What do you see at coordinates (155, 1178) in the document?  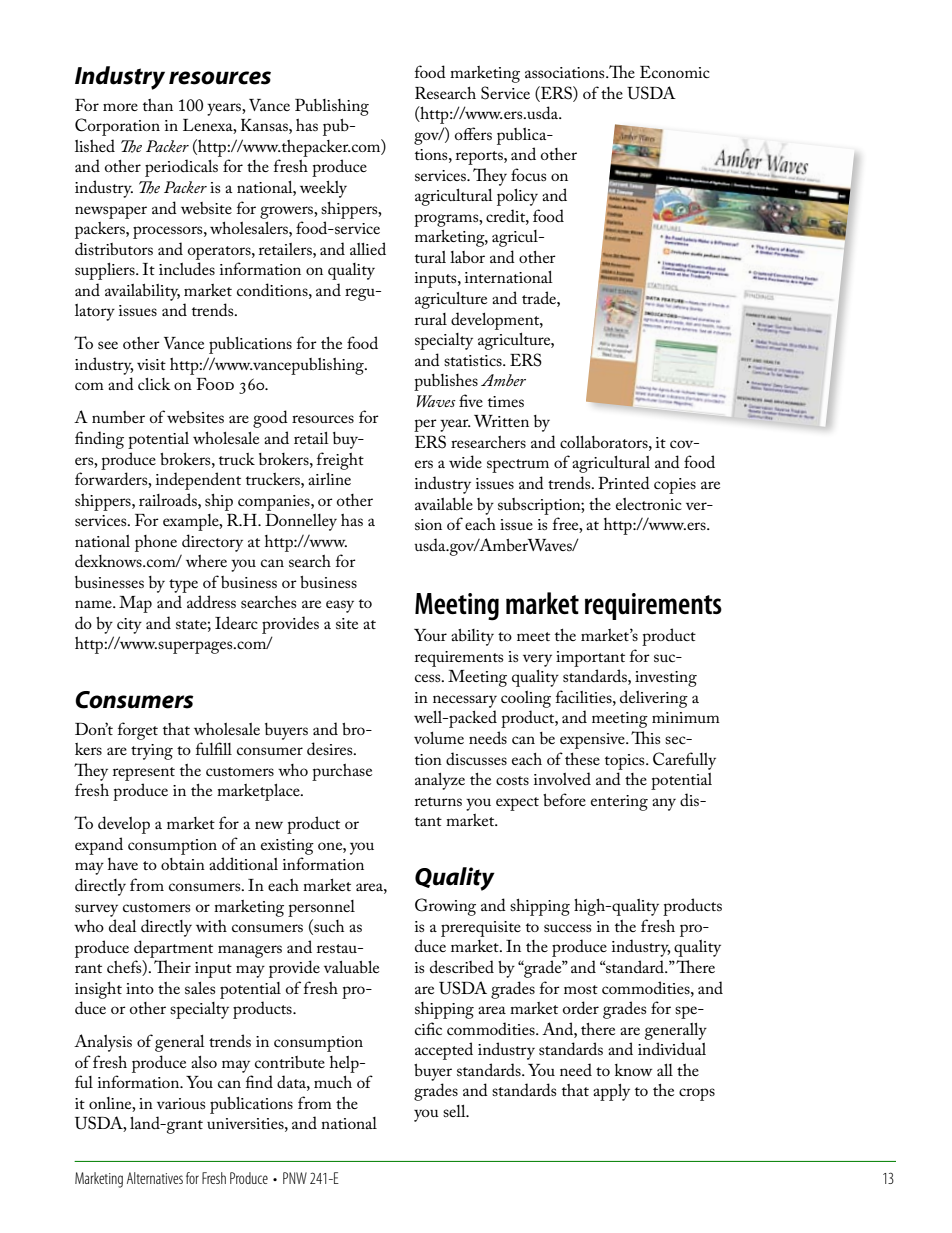 I see `Alternatives` at bounding box center [155, 1178].
